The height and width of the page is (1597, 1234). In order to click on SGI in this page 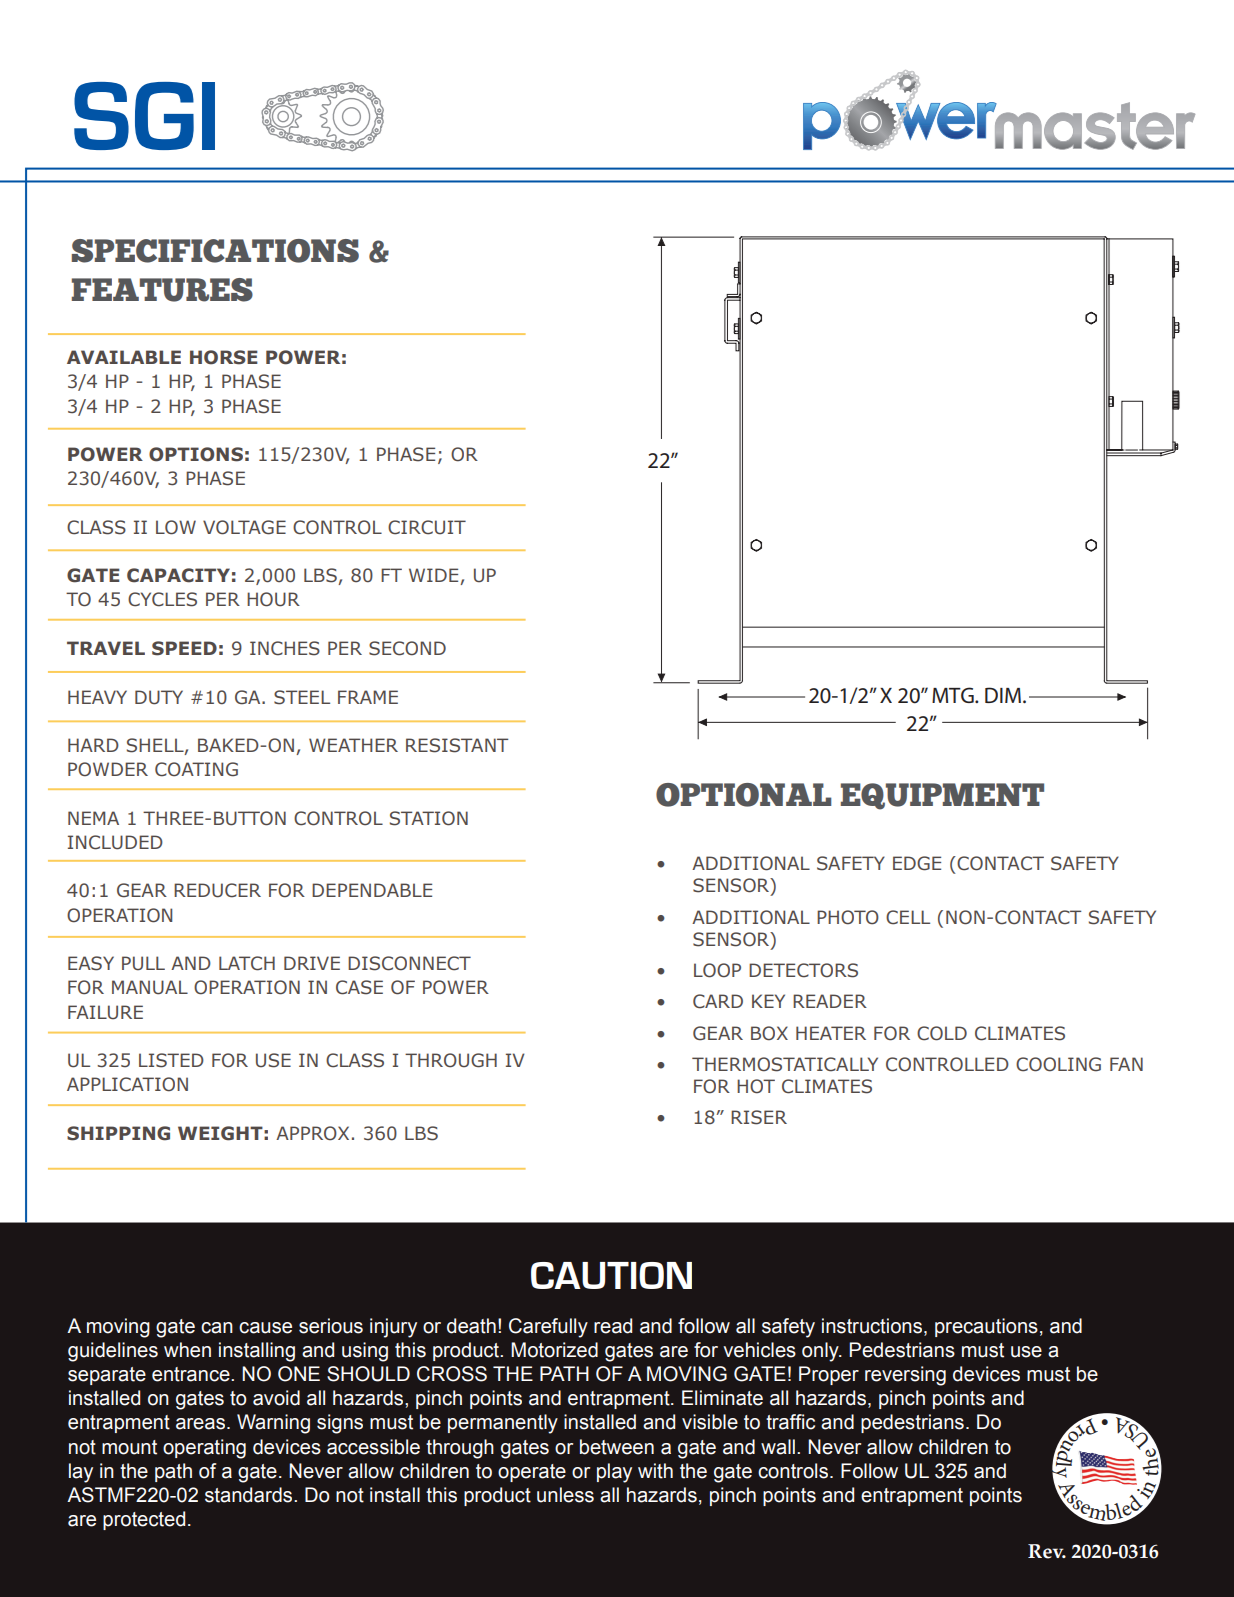, I will do `click(144, 116)`.
